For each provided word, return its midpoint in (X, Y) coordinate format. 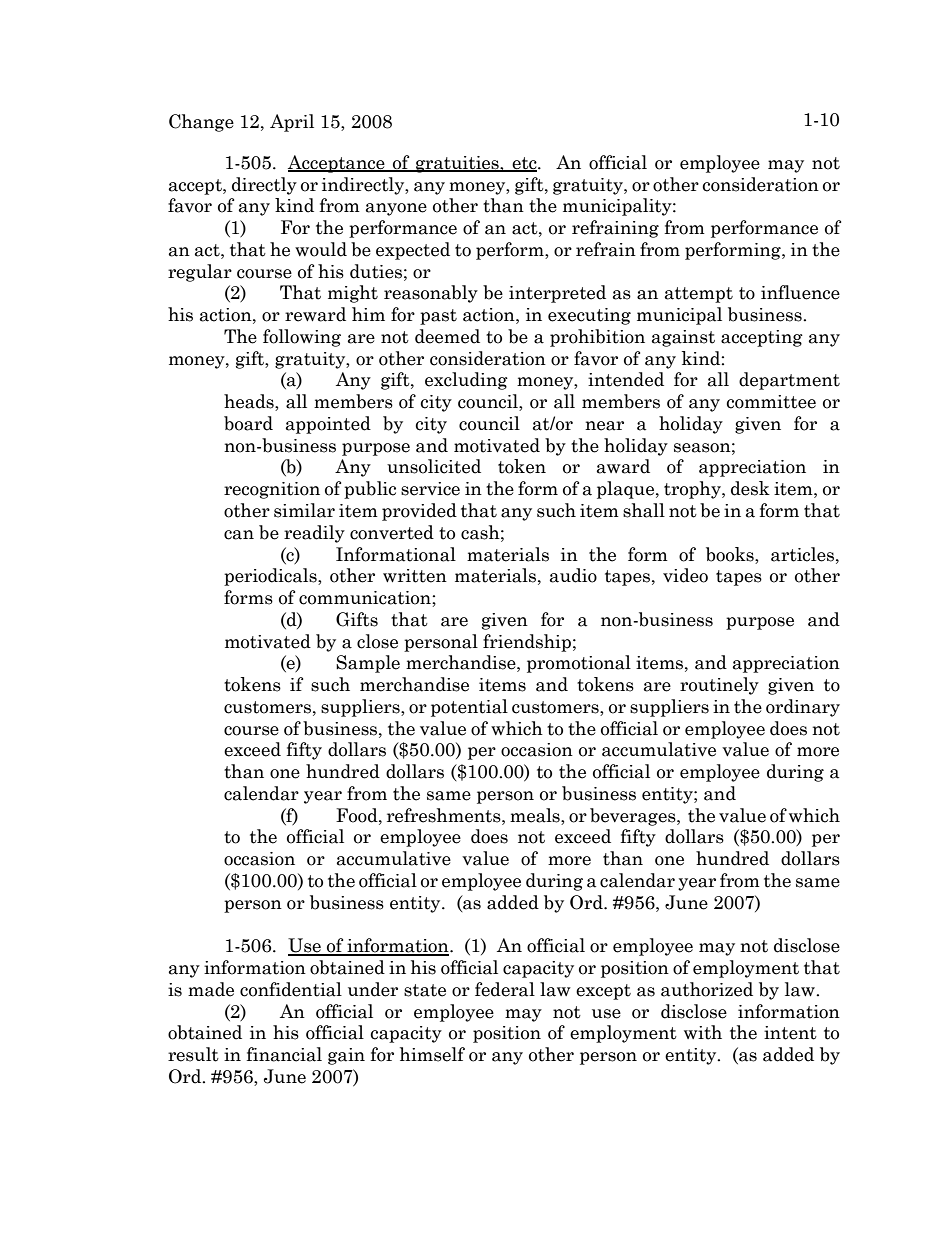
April (292, 123)
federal (505, 989)
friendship (527, 643)
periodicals (271, 577)
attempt (699, 295)
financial (284, 1054)
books (731, 554)
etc (524, 164)
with (703, 1032)
